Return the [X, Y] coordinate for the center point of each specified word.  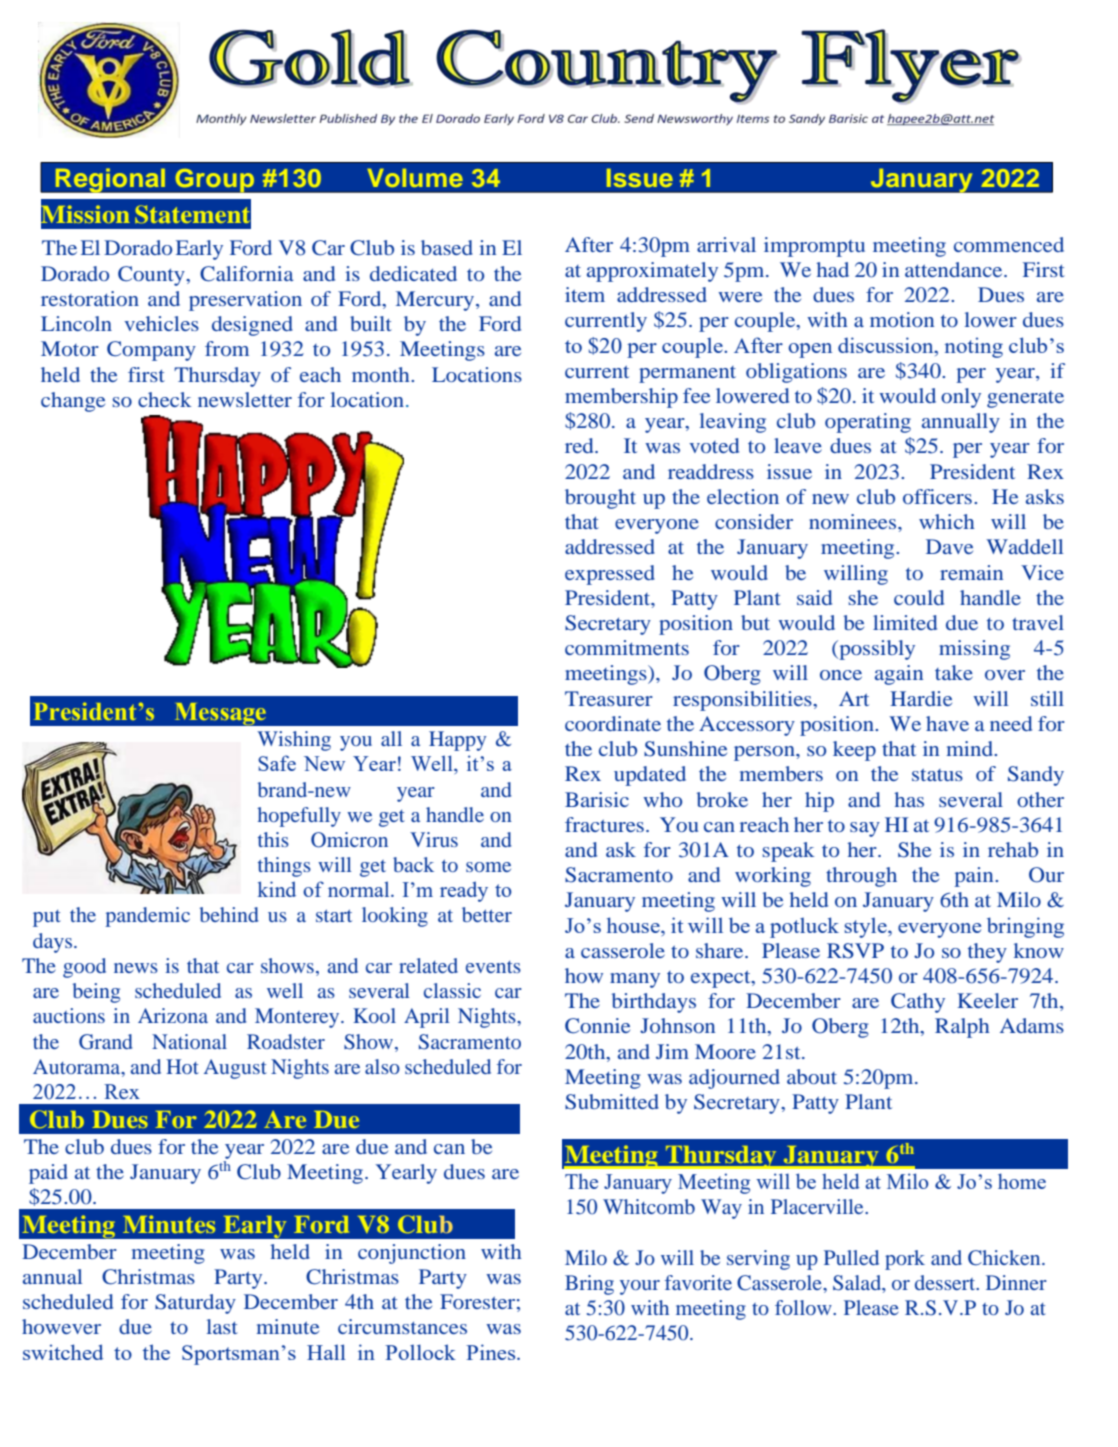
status [937, 775]
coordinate [613, 723]
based [447, 247]
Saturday [195, 1304]
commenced [1009, 244]
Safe [277, 763]
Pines [492, 1352]
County [152, 276]
